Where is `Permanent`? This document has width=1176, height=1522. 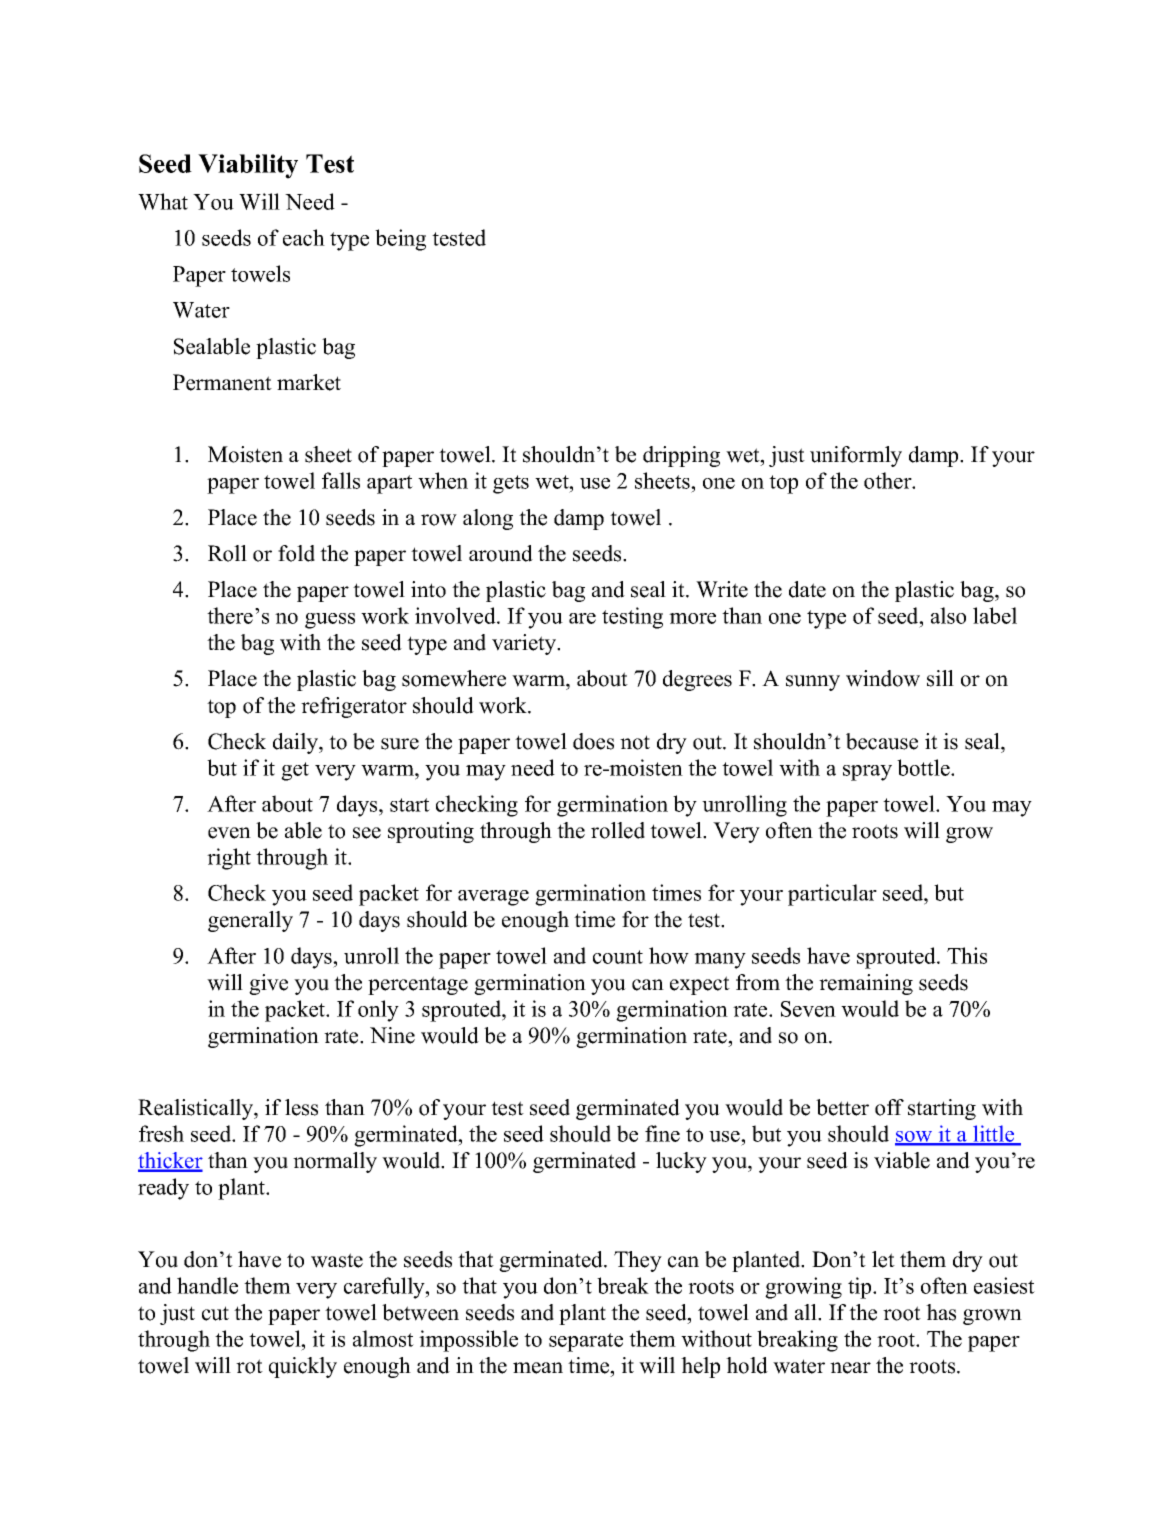
Permanent is located at coordinates (222, 382).
